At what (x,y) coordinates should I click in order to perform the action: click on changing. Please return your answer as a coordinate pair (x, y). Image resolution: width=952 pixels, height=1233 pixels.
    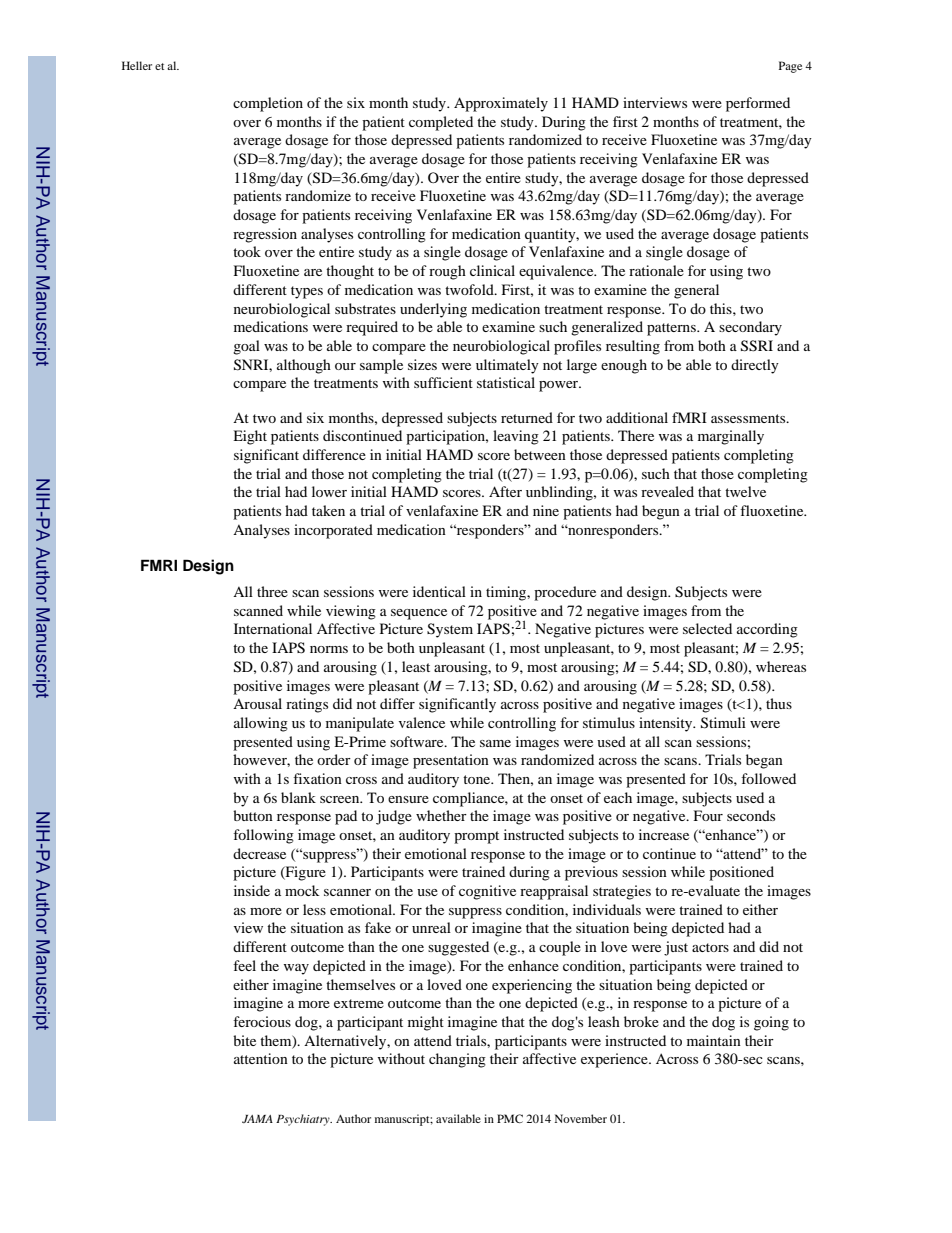
    Looking at the image, I should click on (457, 1060).
